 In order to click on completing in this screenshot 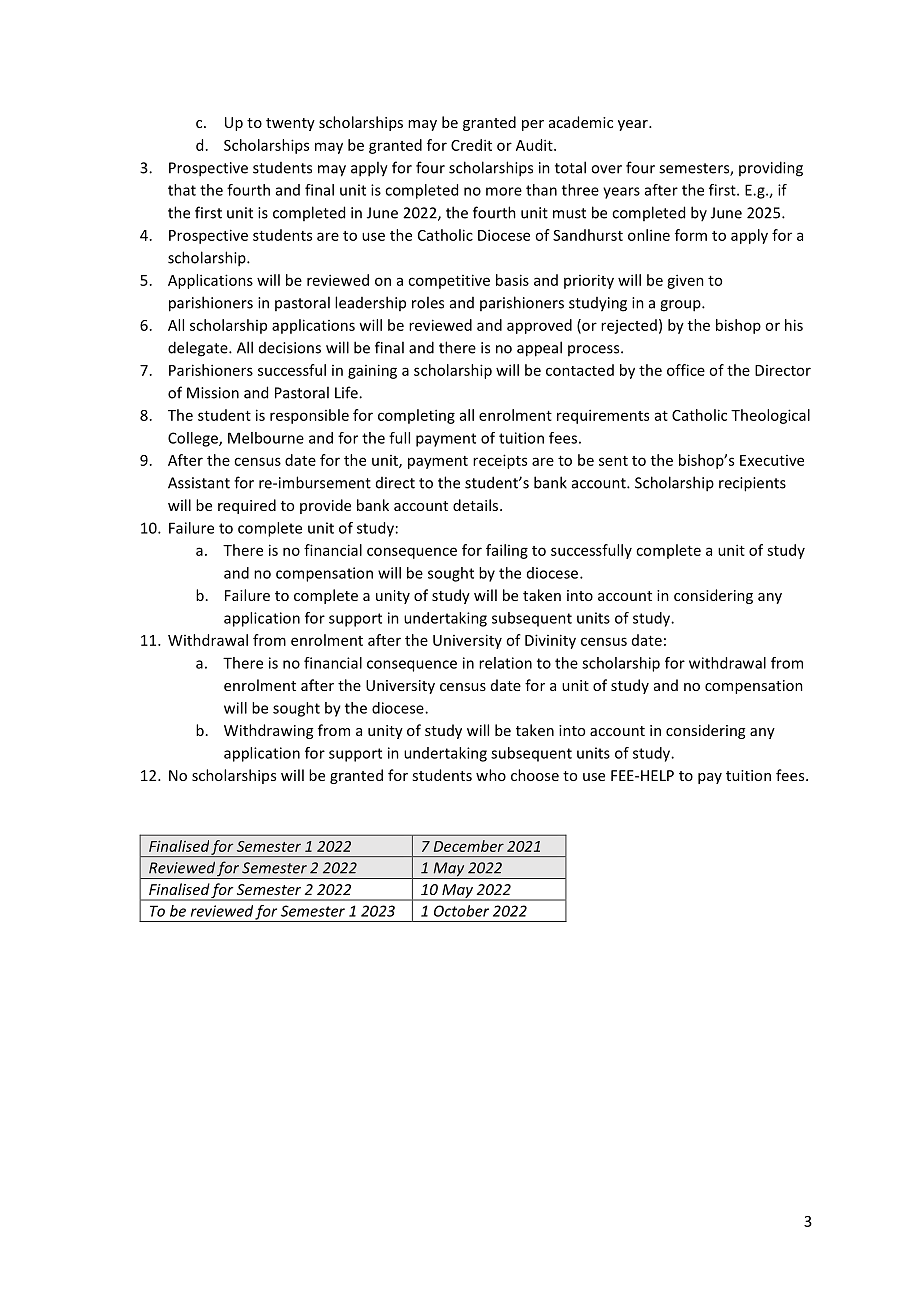, I will do `click(416, 416)`.
